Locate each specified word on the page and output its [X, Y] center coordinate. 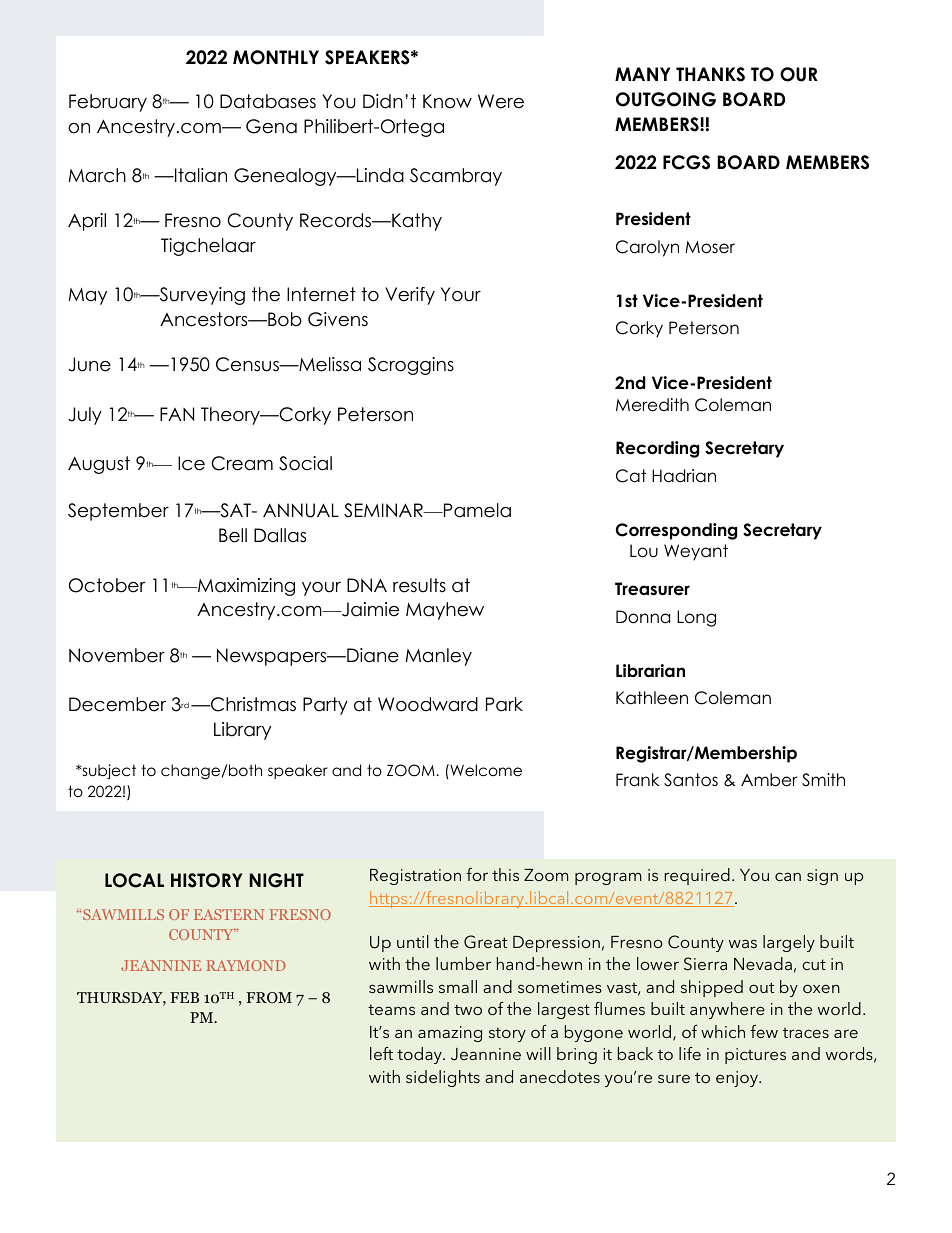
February [108, 103]
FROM [269, 998]
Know [447, 101]
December [117, 704]
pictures [755, 1056]
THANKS [710, 74]
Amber [769, 780]
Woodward [428, 704]
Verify [410, 296]
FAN [177, 414]
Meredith [652, 405]
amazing [450, 1034]
